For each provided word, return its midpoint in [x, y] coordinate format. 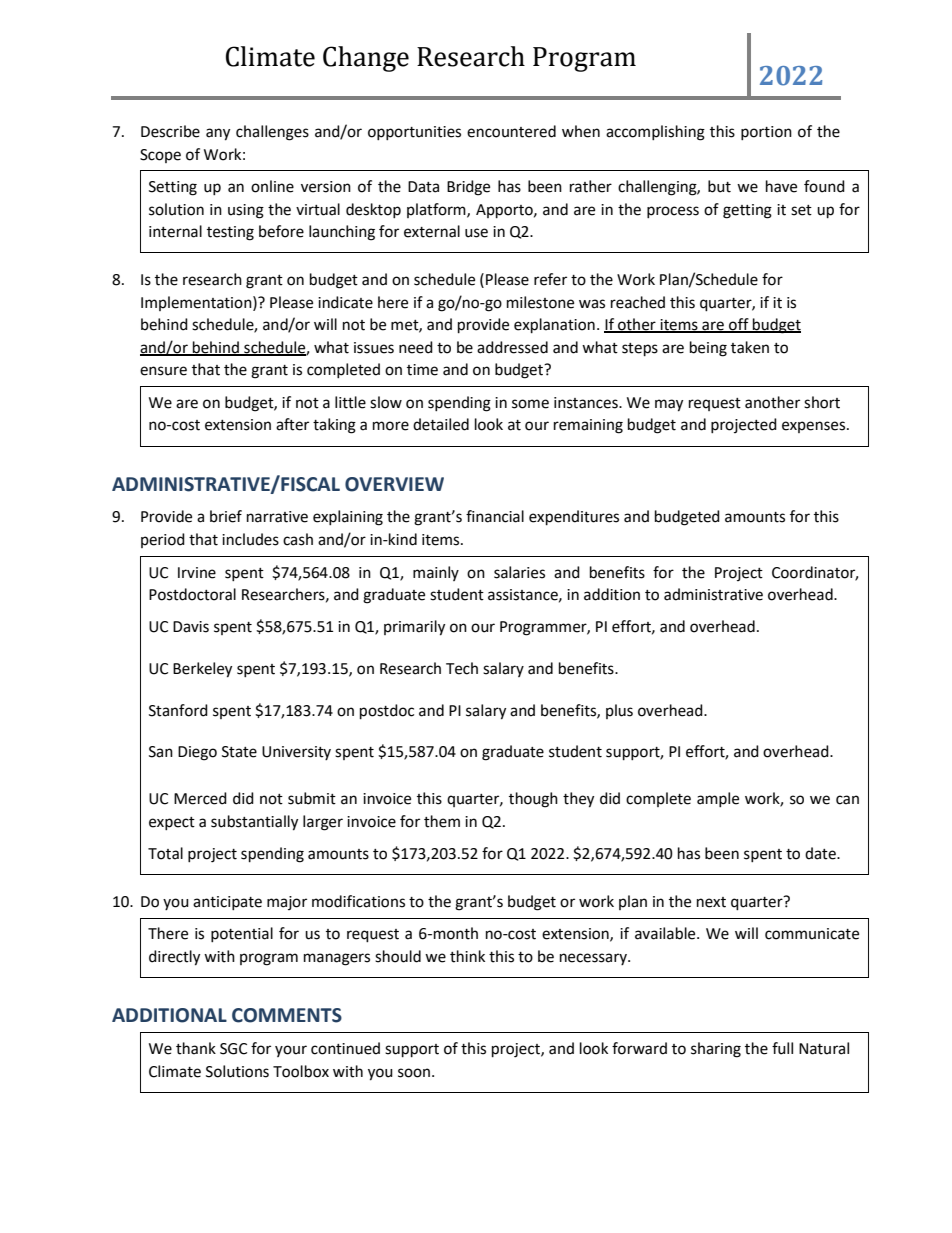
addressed [512, 347]
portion [766, 133]
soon [414, 1073]
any [218, 134]
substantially [254, 823]
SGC [233, 1049]
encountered [511, 131]
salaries [519, 572]
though [533, 800]
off [739, 325]
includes [250, 539]
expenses [815, 427]
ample [718, 799]
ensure [163, 371]
